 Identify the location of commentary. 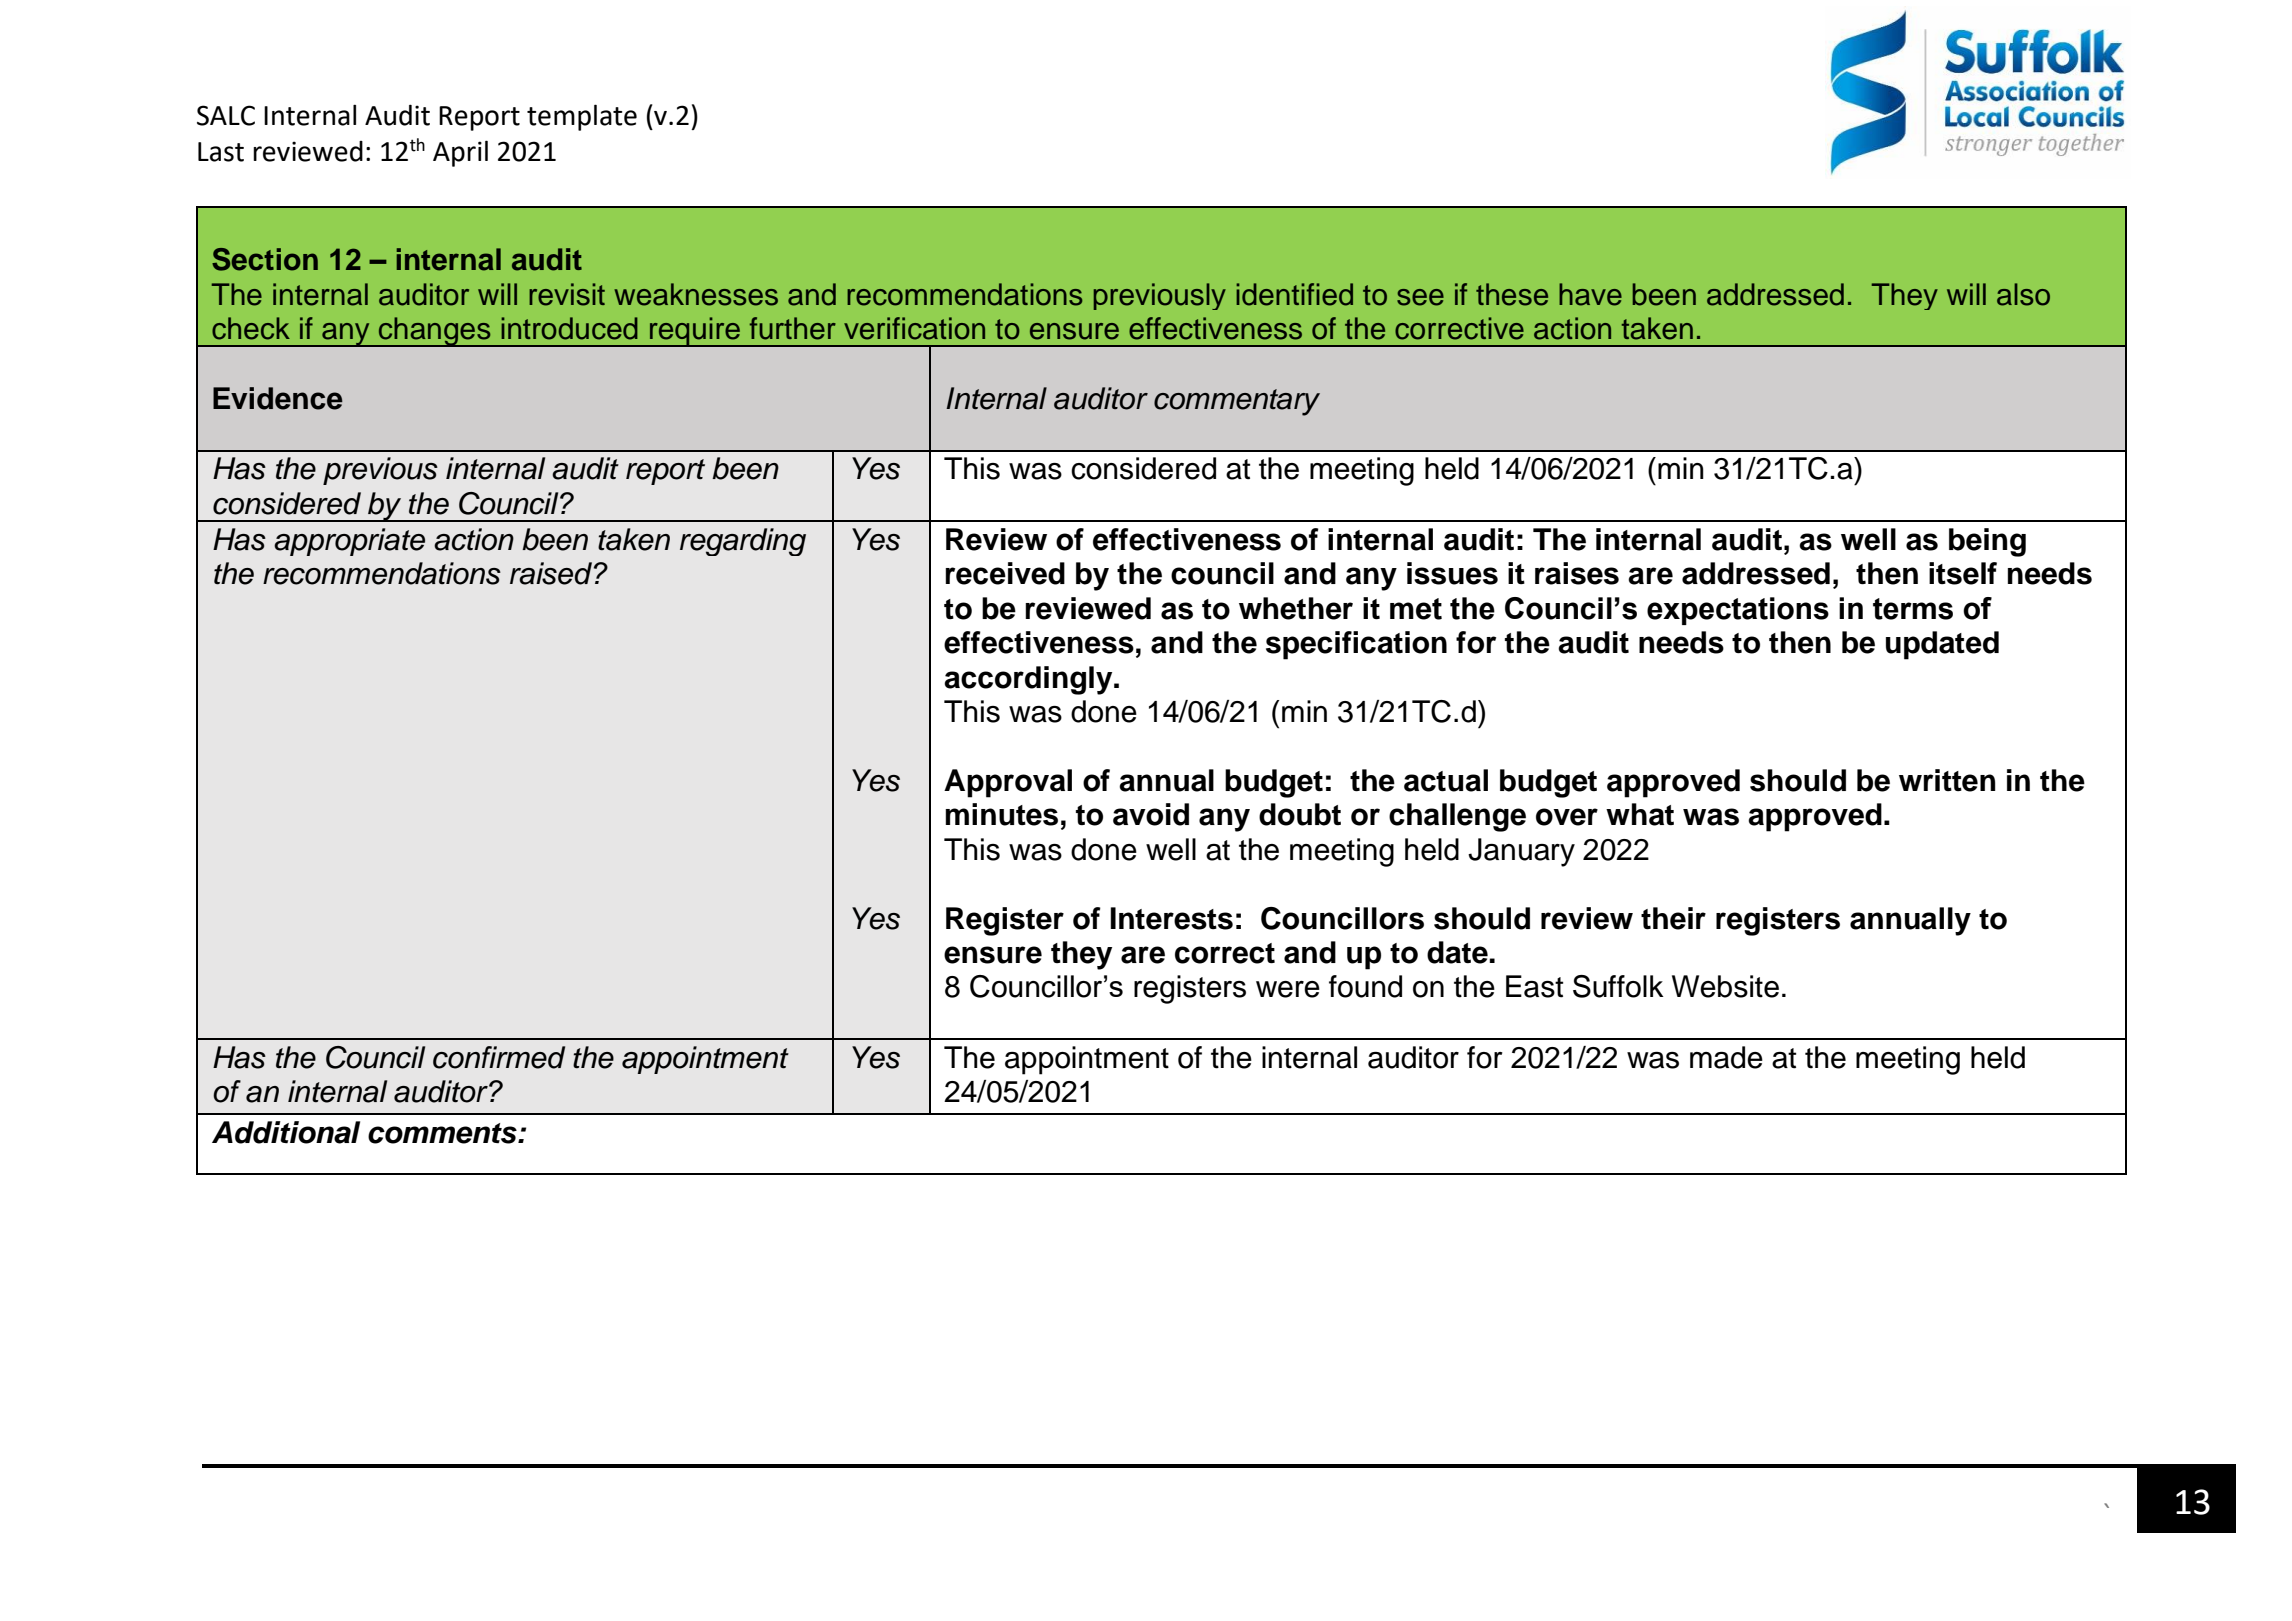
(1237, 402).
